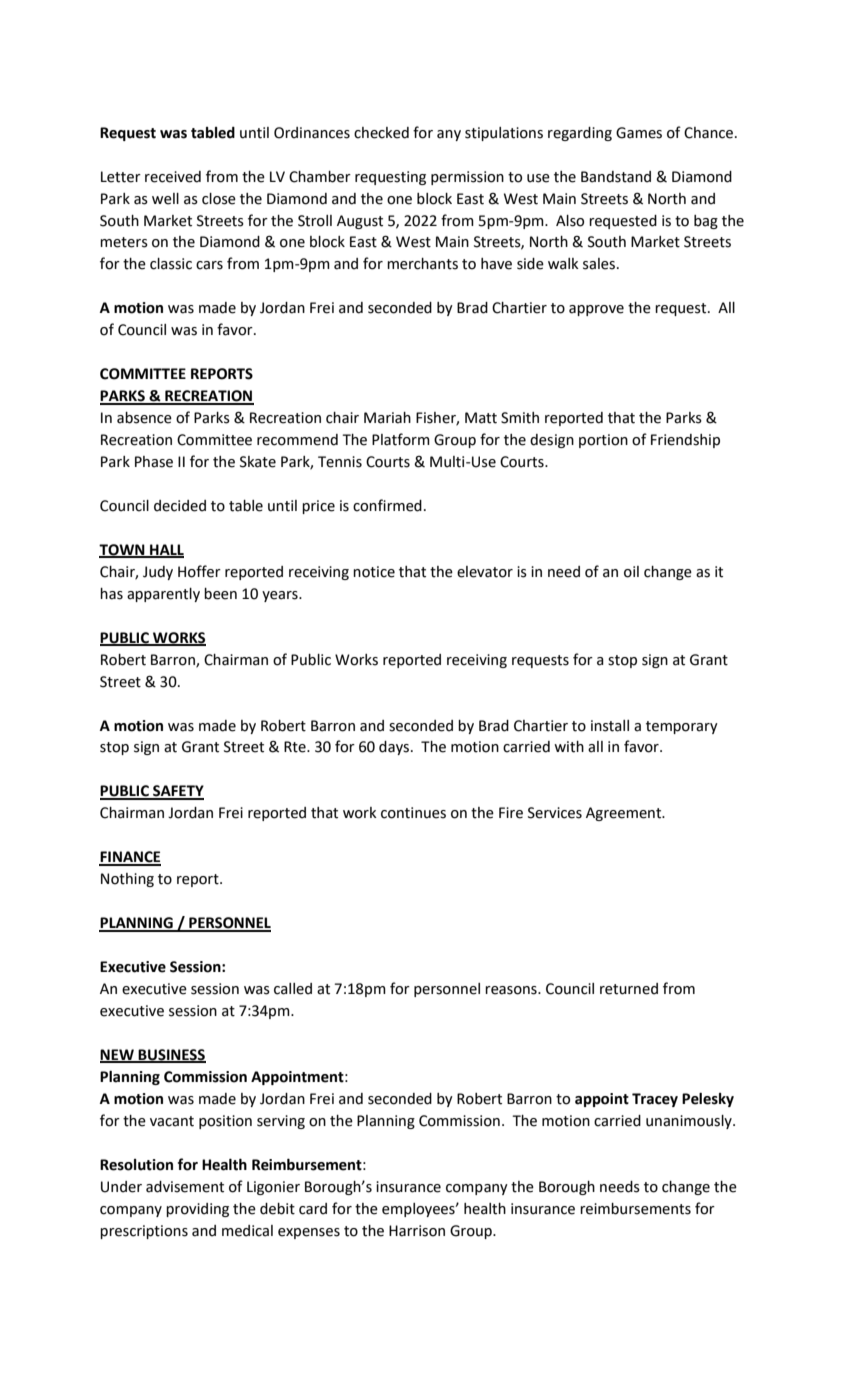  Describe the element at coordinates (629, 989) in the page. I see `returned` at that location.
